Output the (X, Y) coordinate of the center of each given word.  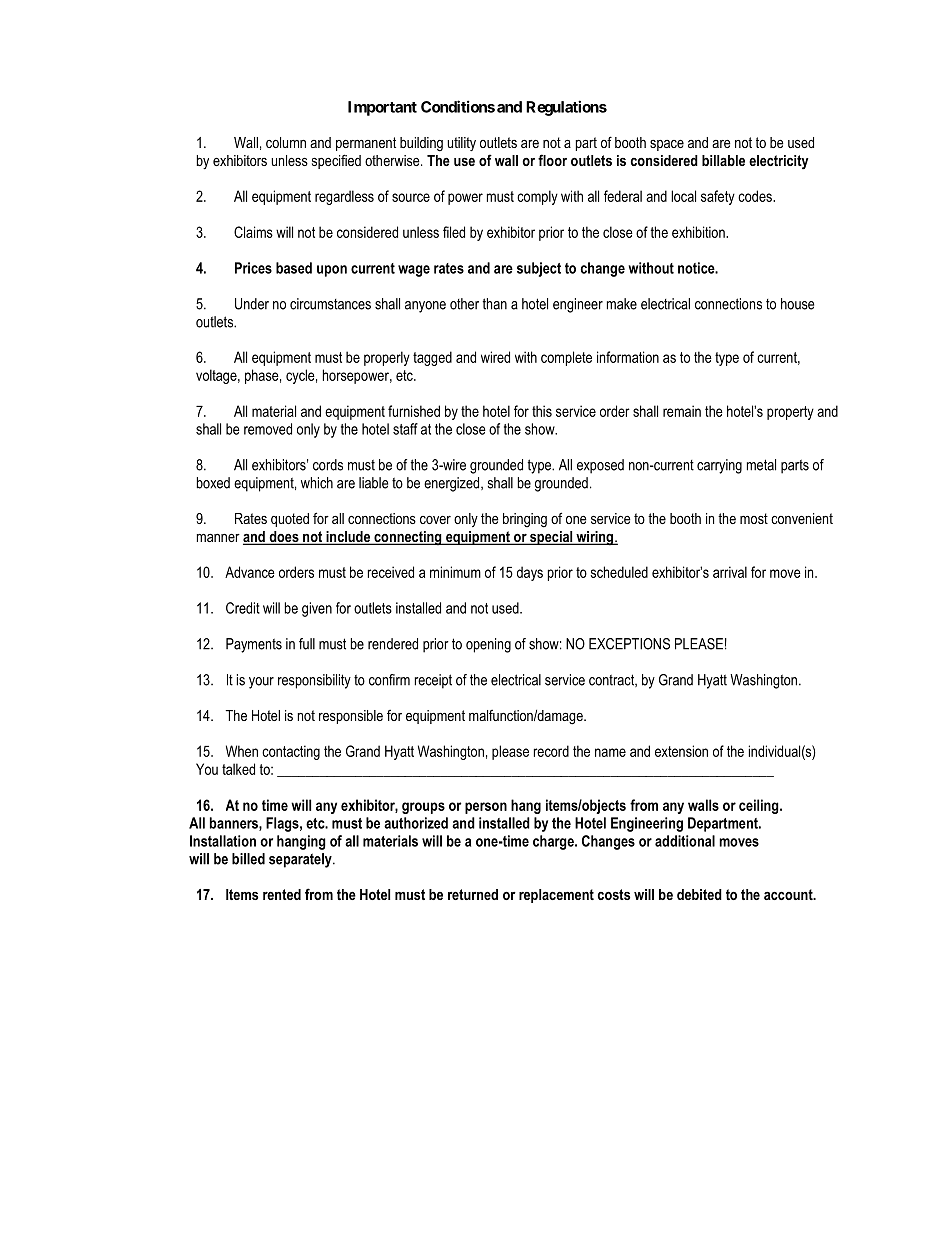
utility (461, 144)
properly (387, 358)
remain (682, 411)
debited (699, 894)
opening (488, 645)
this (542, 411)
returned (473, 894)
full (307, 644)
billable (723, 160)
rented (282, 894)
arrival (730, 572)
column (286, 142)
